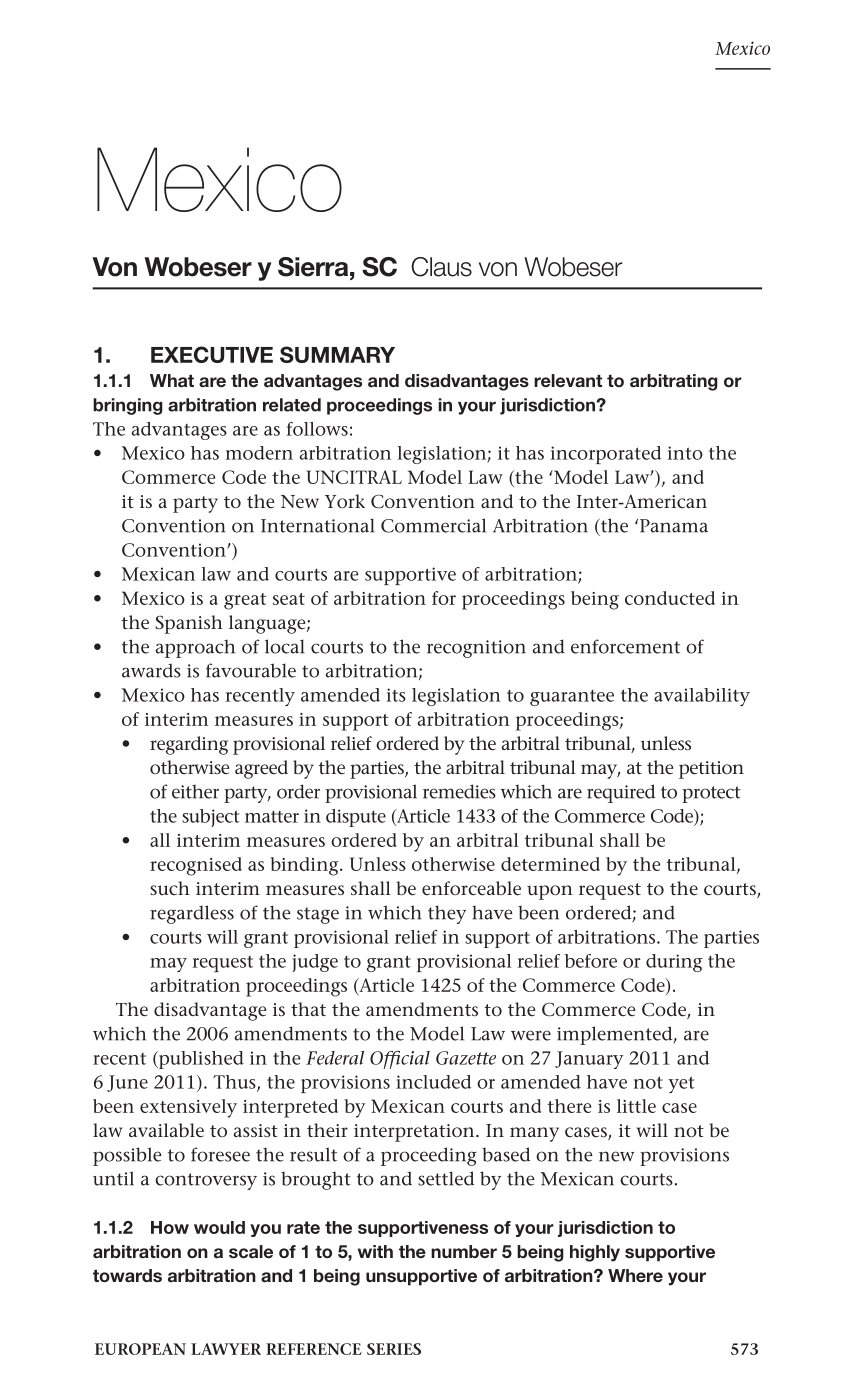 This document has width=862, height=1400. I want to click on LAWYER, so click(226, 1349).
